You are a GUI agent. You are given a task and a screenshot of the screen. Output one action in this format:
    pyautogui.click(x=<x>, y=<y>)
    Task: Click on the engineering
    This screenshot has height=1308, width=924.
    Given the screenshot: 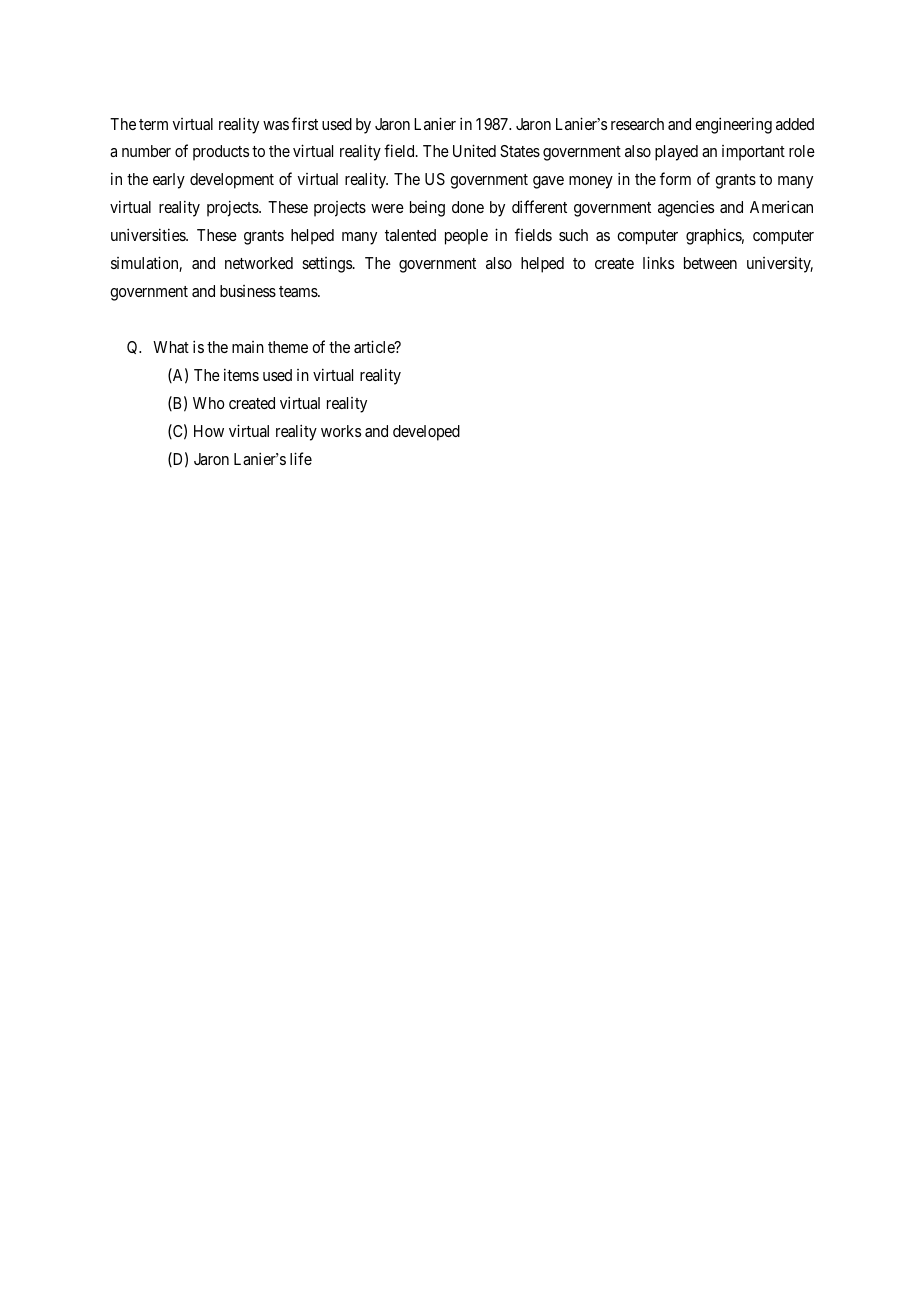 What is the action you would take?
    pyautogui.click(x=733, y=125)
